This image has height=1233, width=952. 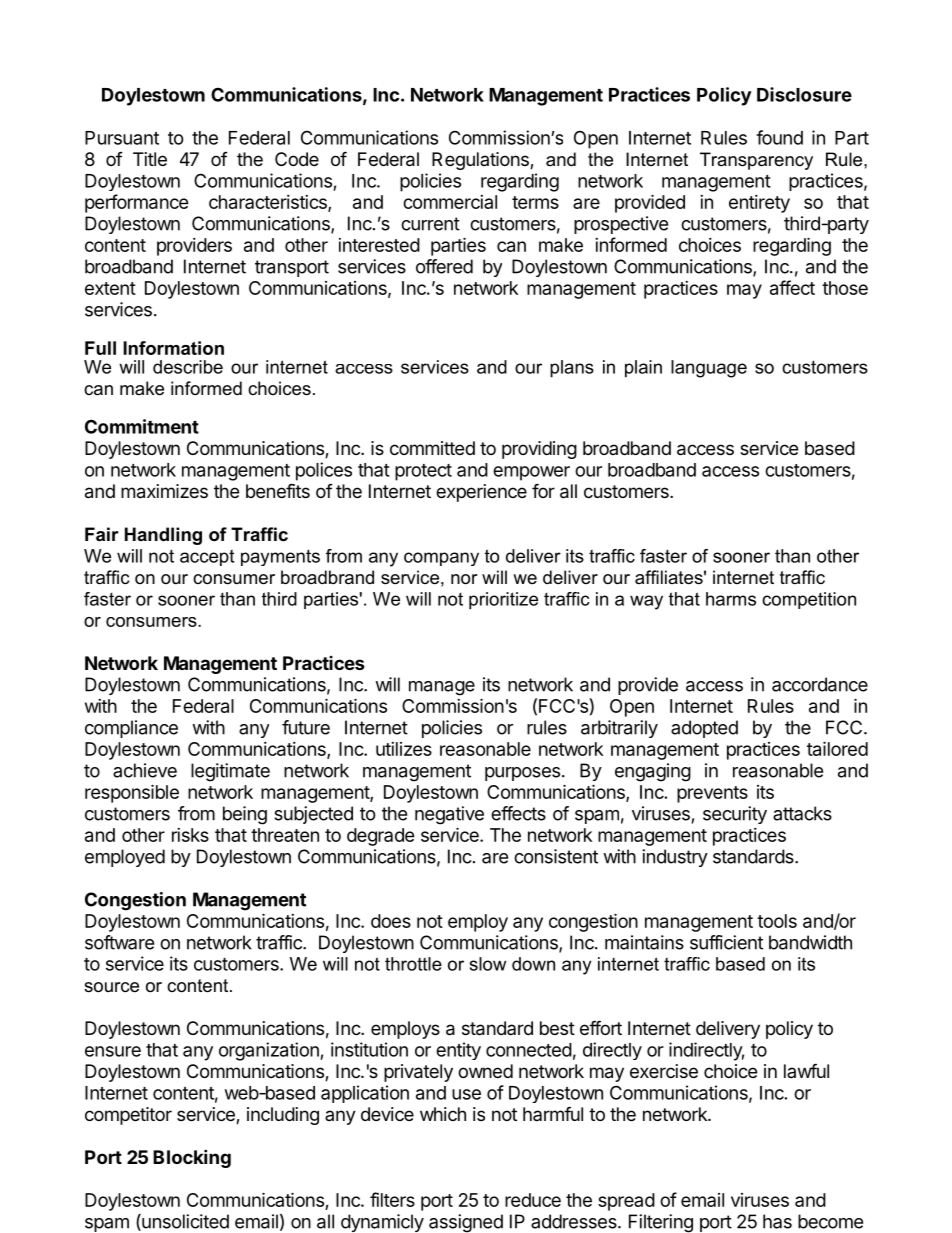 I want to click on compliance, so click(x=131, y=729).
